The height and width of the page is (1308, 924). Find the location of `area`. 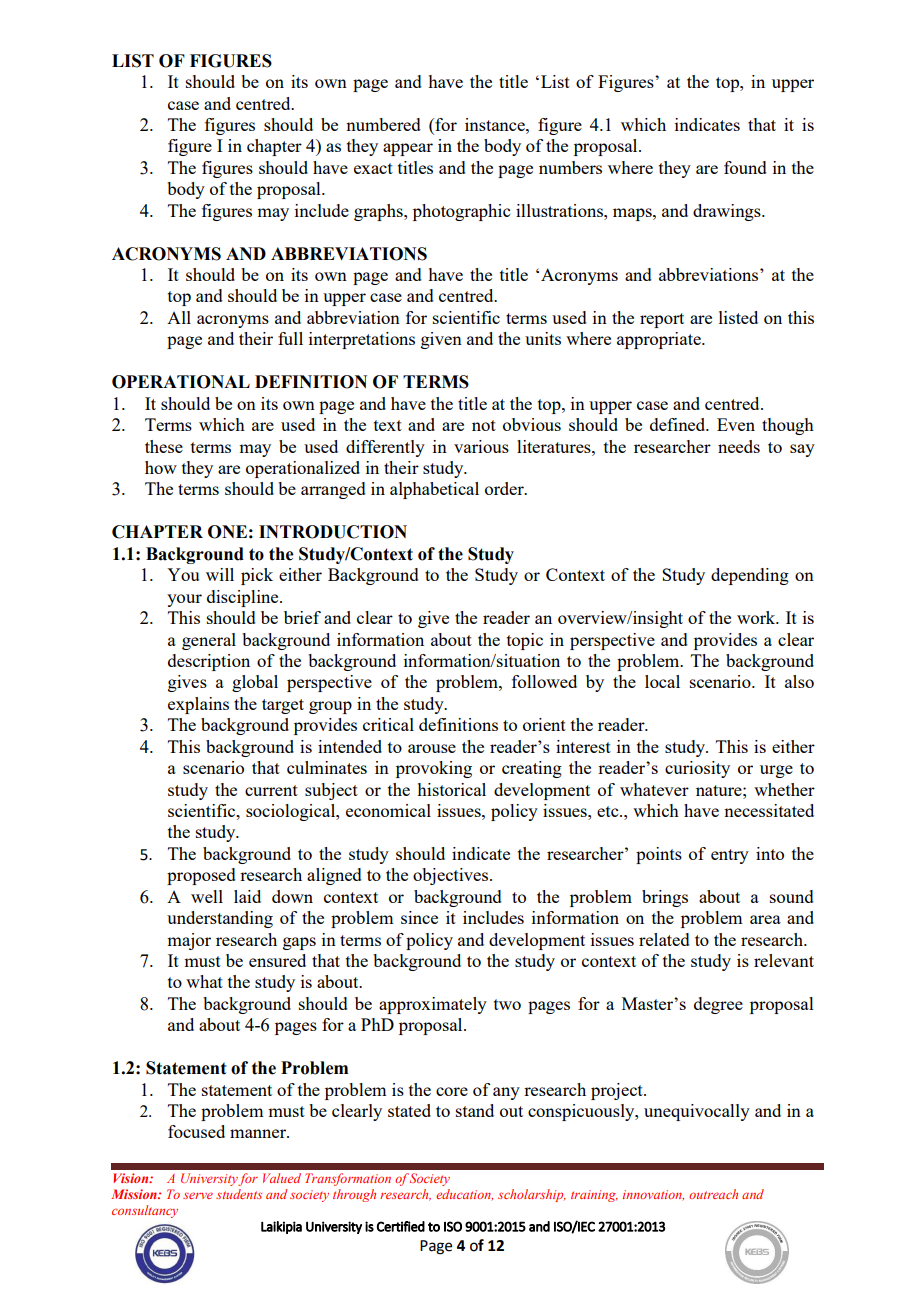

area is located at coordinates (765, 919).
